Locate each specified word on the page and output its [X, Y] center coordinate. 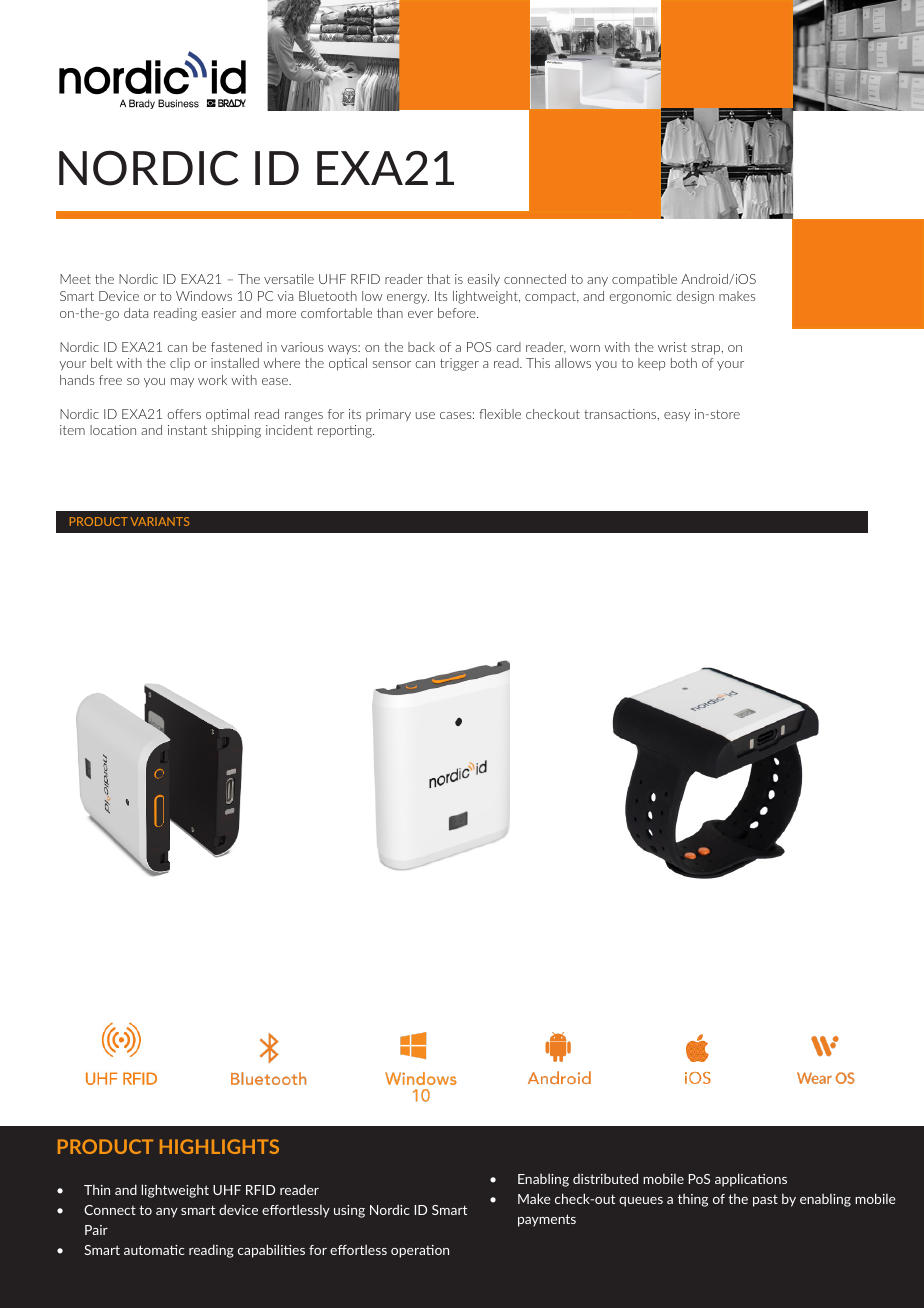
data [136, 313]
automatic [154, 1250]
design [695, 297]
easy [677, 416]
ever [420, 314]
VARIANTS [159, 521]
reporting [346, 431]
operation [420, 1251]
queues [641, 1202]
